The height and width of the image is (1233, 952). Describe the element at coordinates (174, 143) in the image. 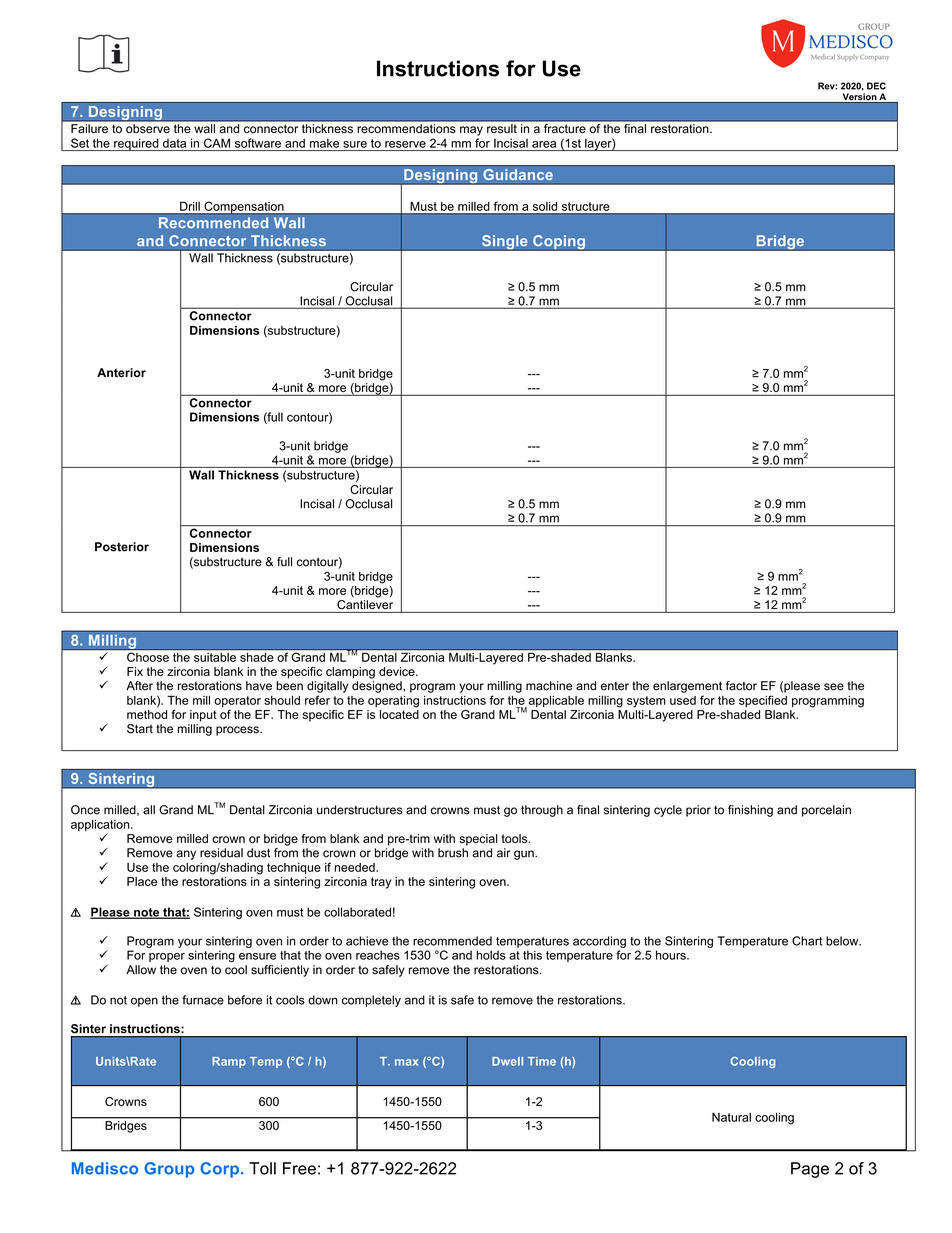

I see `data` at that location.
